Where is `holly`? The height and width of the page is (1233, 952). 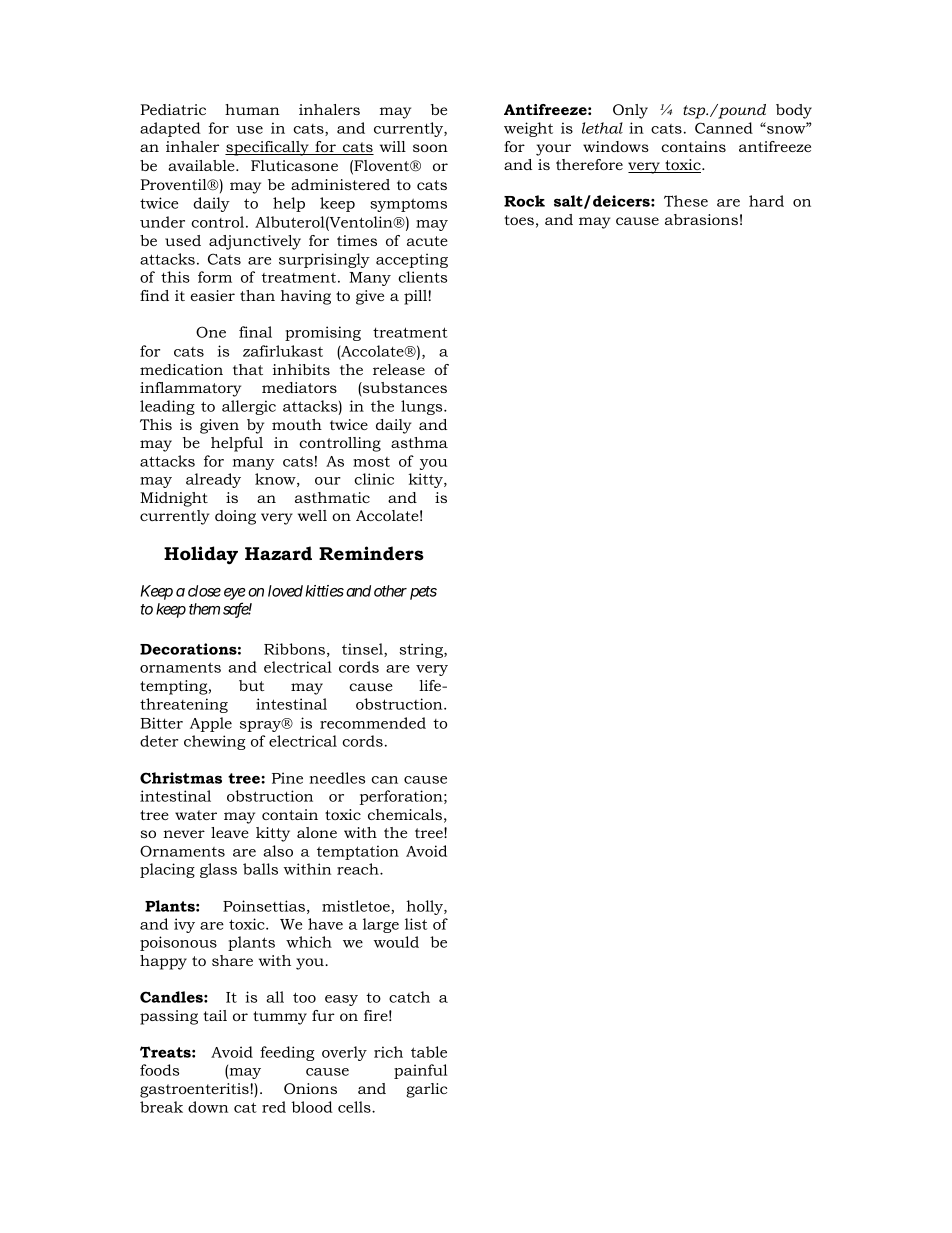
holly is located at coordinates (425, 907).
